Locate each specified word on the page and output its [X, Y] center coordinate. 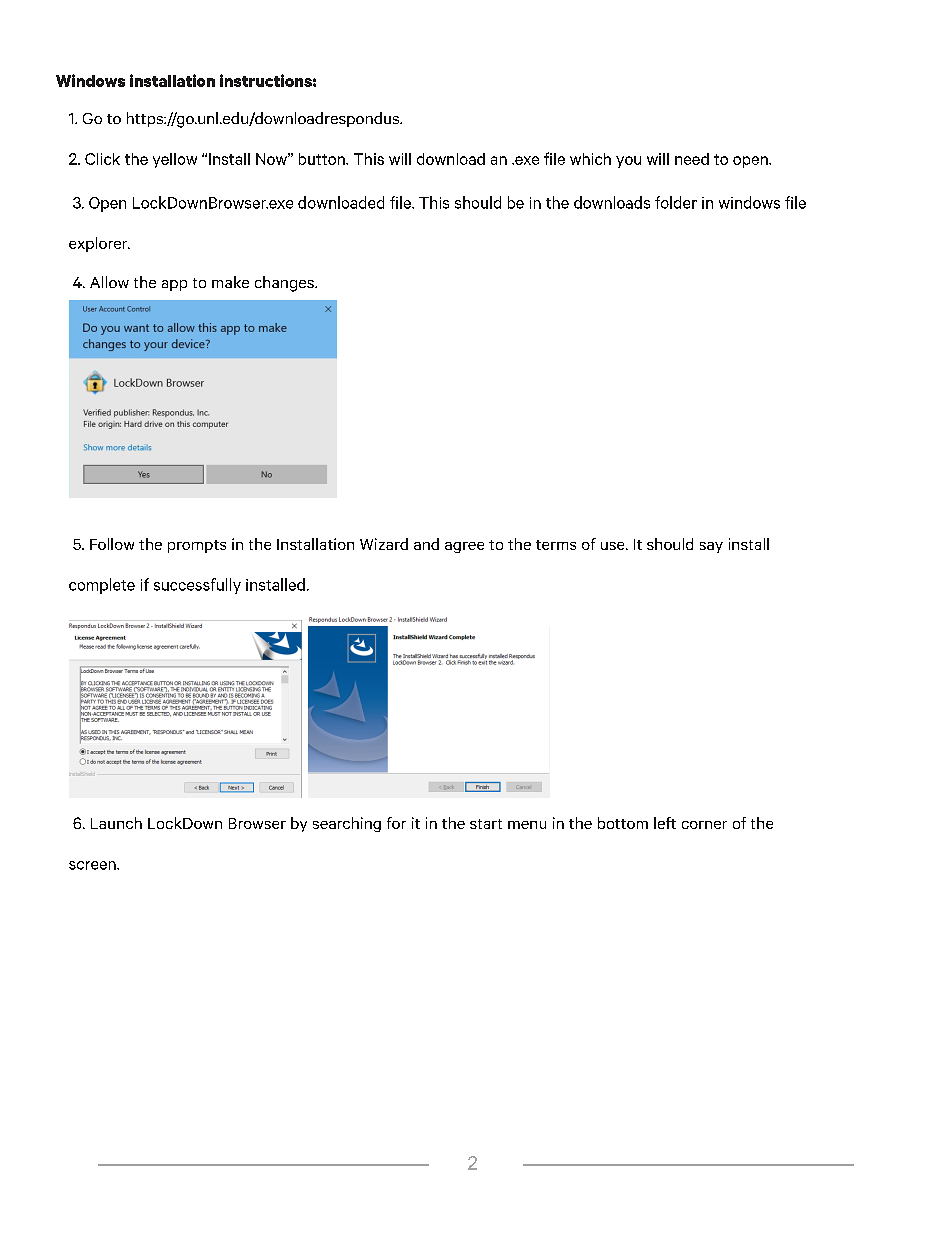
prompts [197, 546]
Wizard [384, 544]
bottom [623, 823]
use [614, 546]
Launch [116, 823]
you [628, 162]
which [590, 159]
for [396, 823]
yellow [175, 160]
